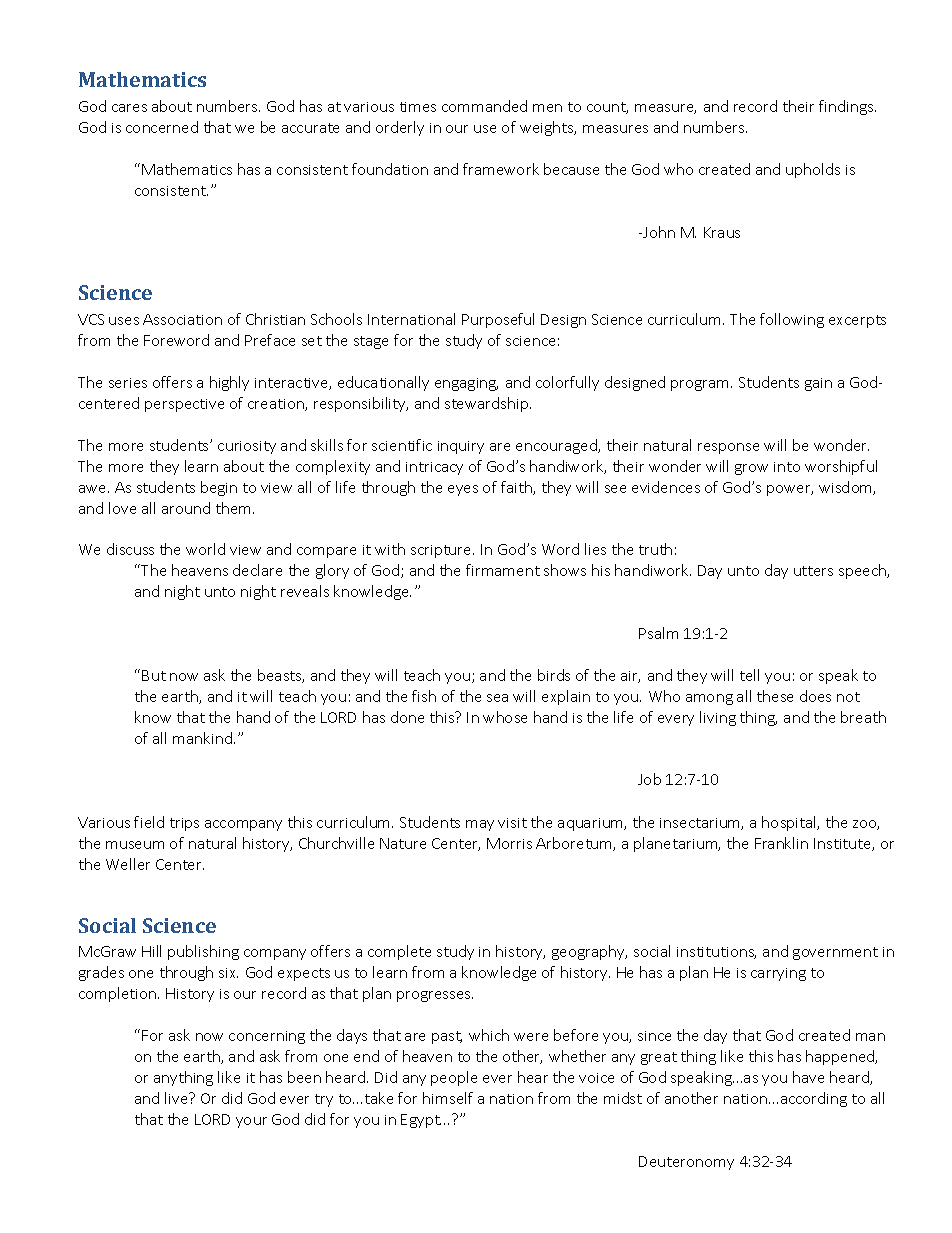 This document has height=1233, width=952. Describe the element at coordinates (749, 675) in the document. I see `tell` at that location.
